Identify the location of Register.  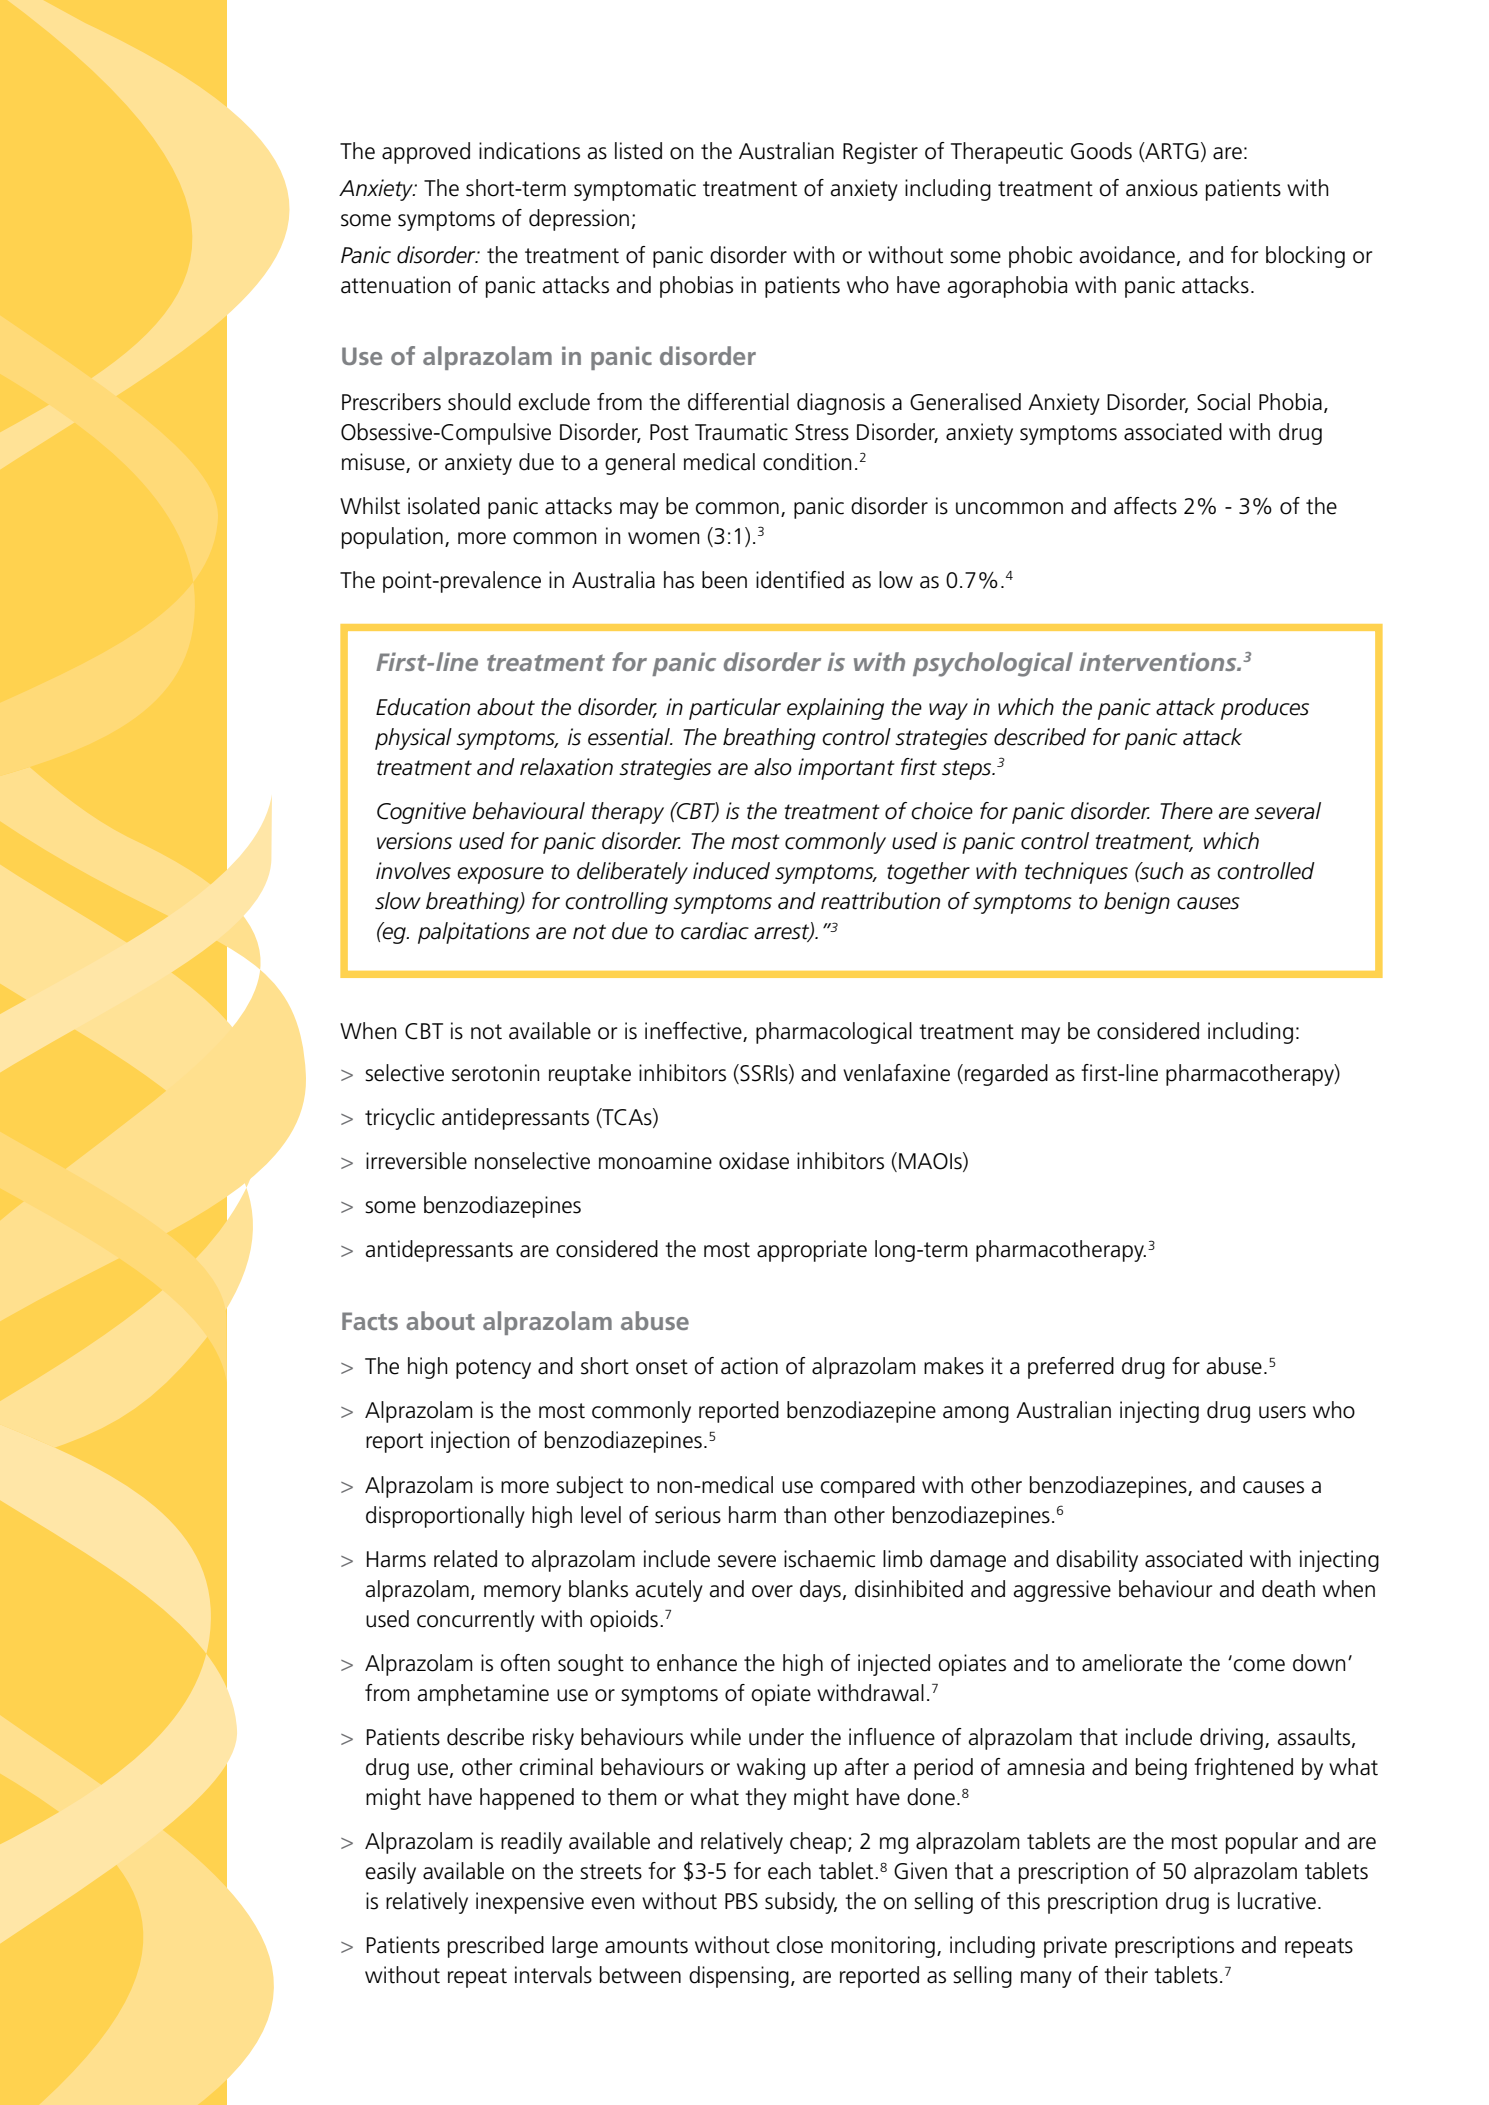
(880, 153).
